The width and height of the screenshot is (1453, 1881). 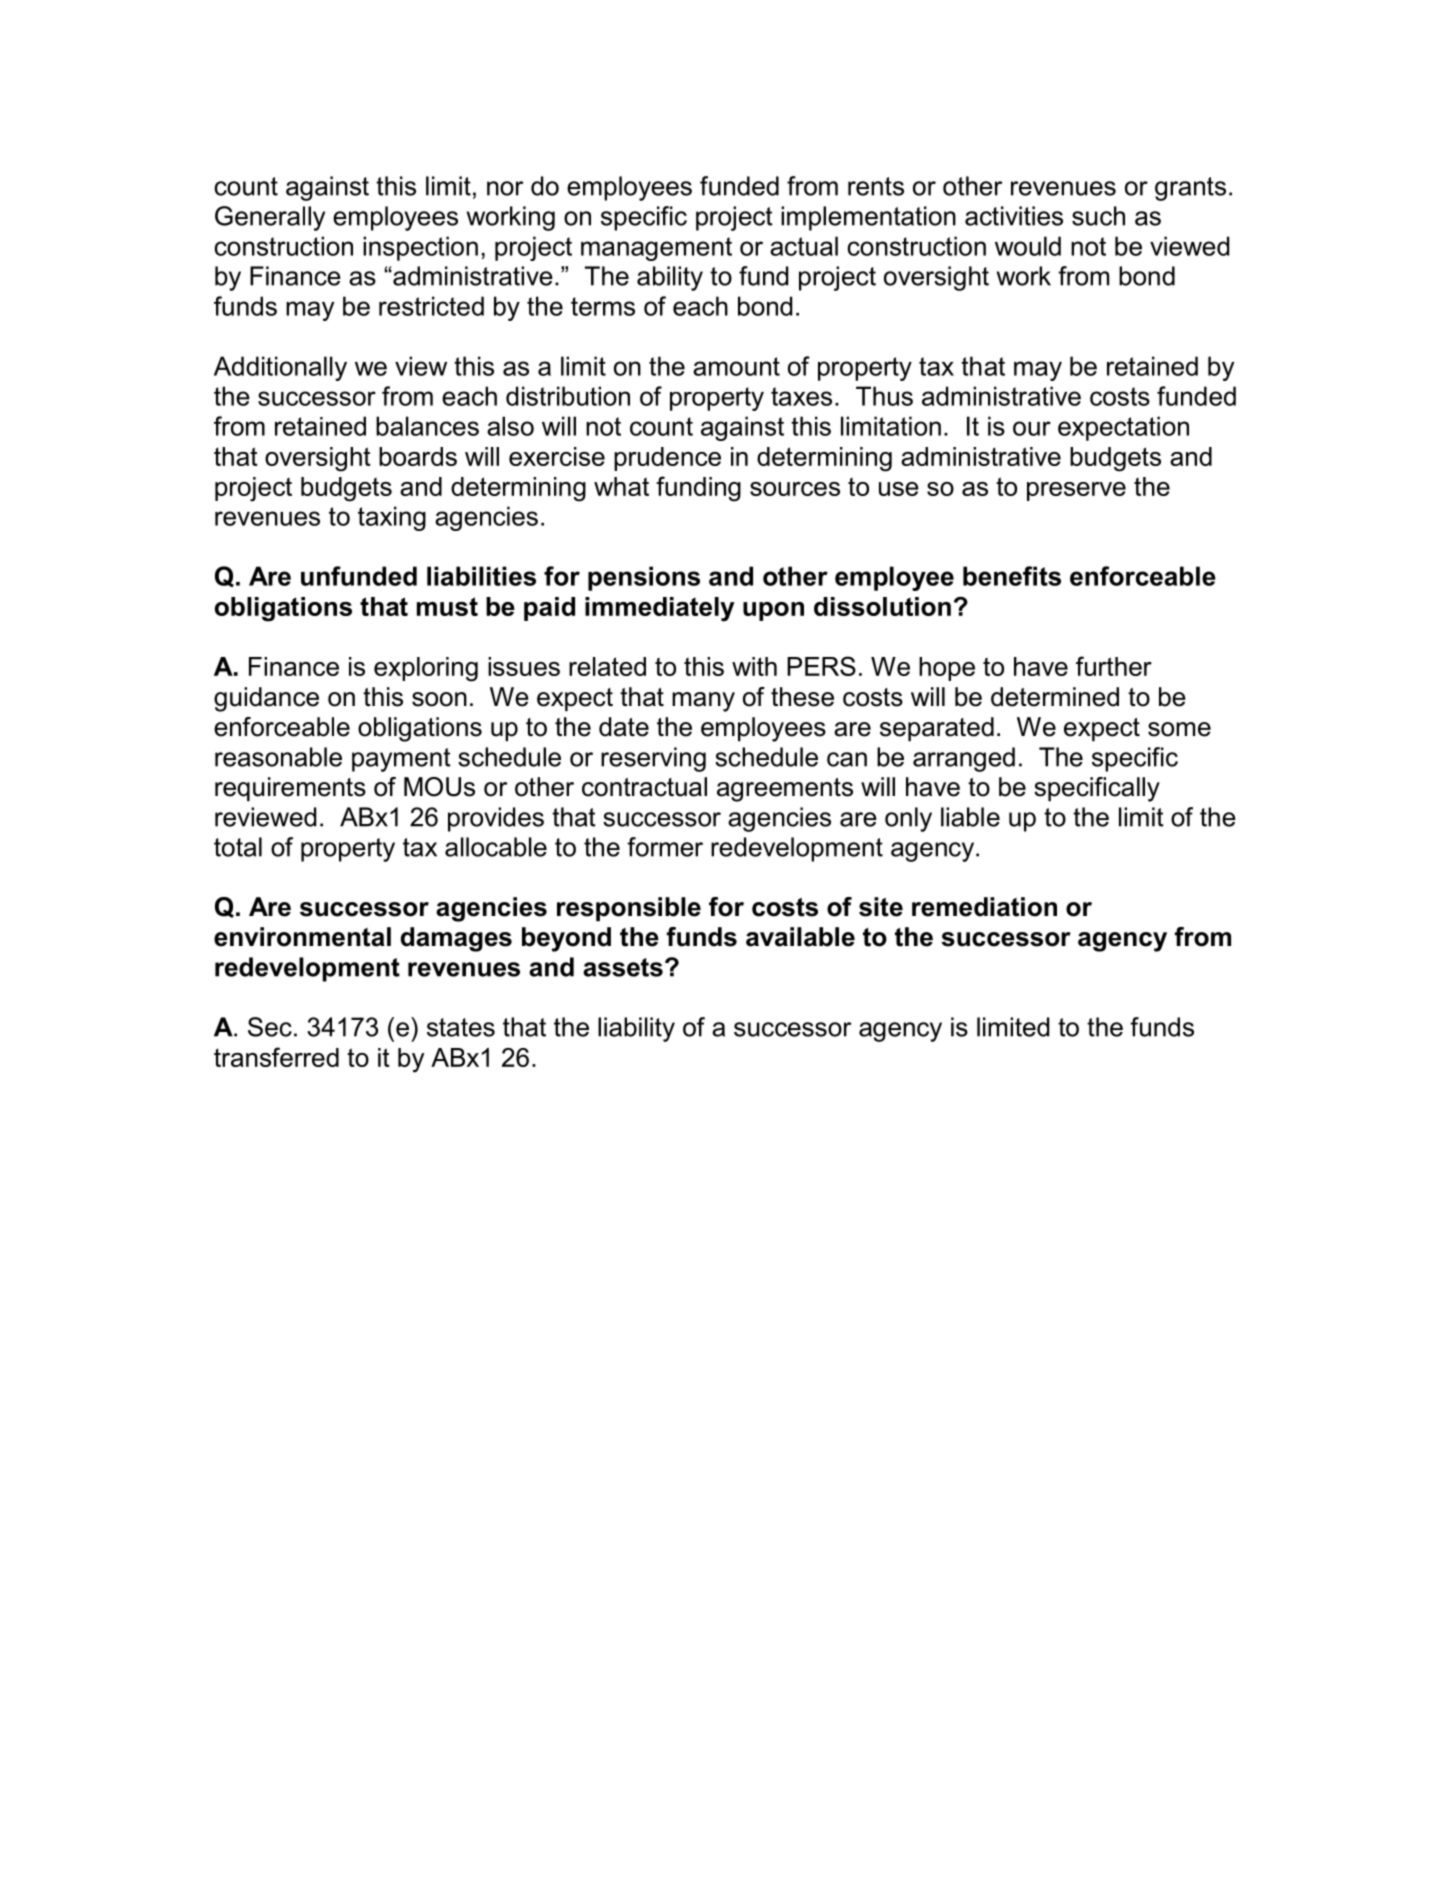 What do you see at coordinates (656, 249) in the screenshot?
I see `management` at bounding box center [656, 249].
